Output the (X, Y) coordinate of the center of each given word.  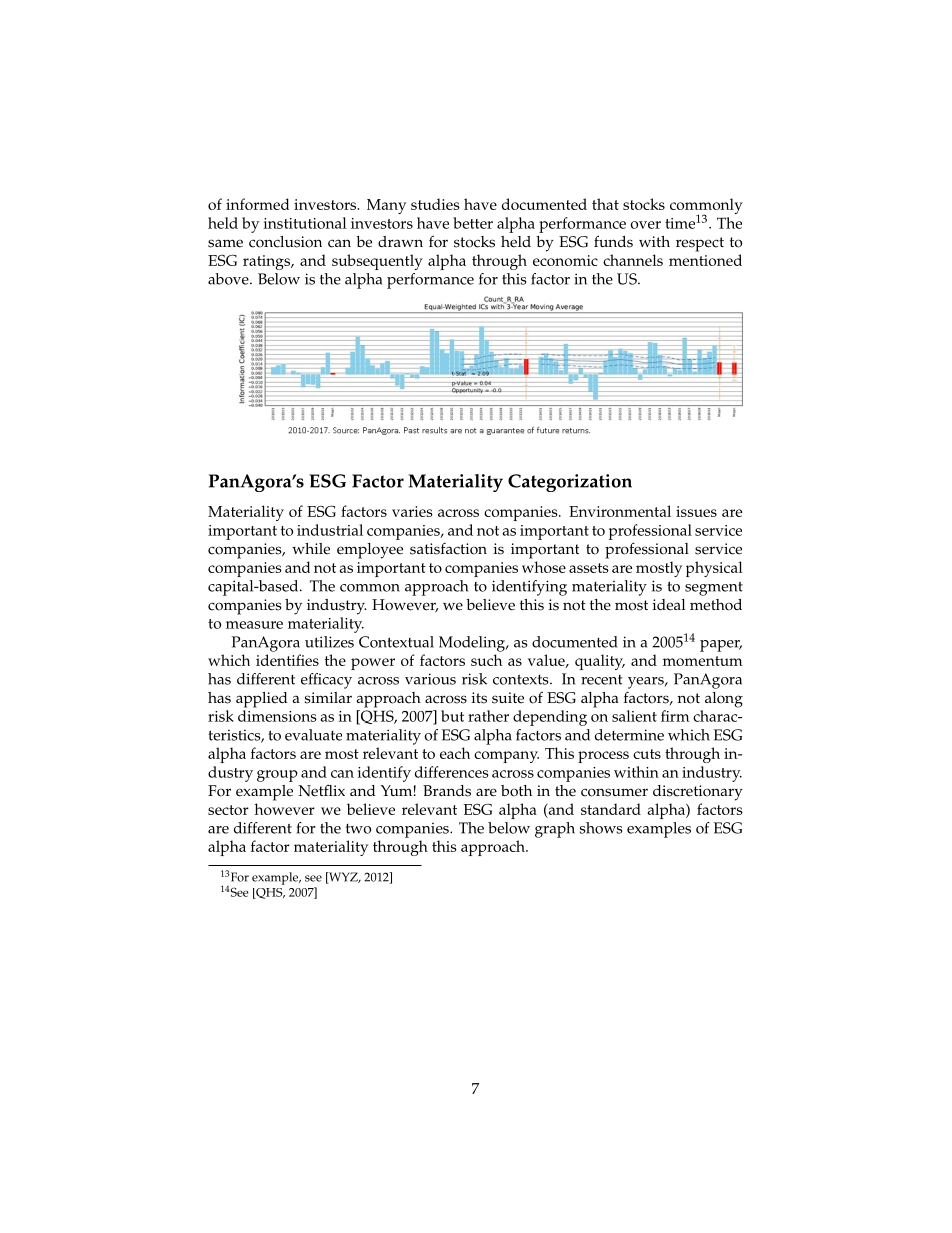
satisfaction (448, 548)
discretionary (698, 793)
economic (565, 260)
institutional (305, 223)
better (473, 223)
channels (633, 260)
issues (696, 511)
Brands (447, 791)
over (646, 225)
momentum (703, 661)
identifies (287, 660)
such (486, 660)
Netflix (321, 790)
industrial (330, 530)
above (229, 279)
